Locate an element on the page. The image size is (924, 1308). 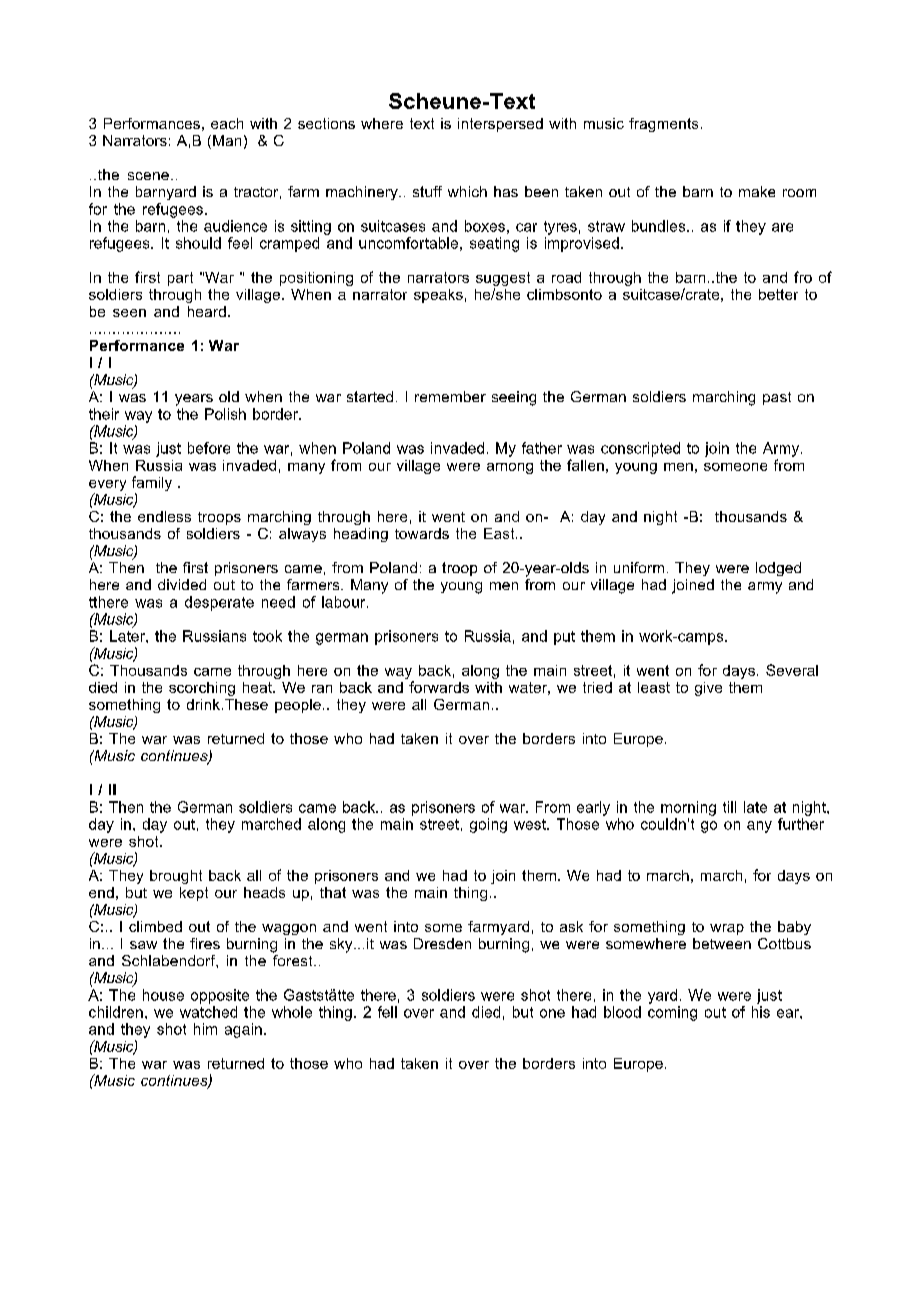
lodged is located at coordinates (778, 569).
